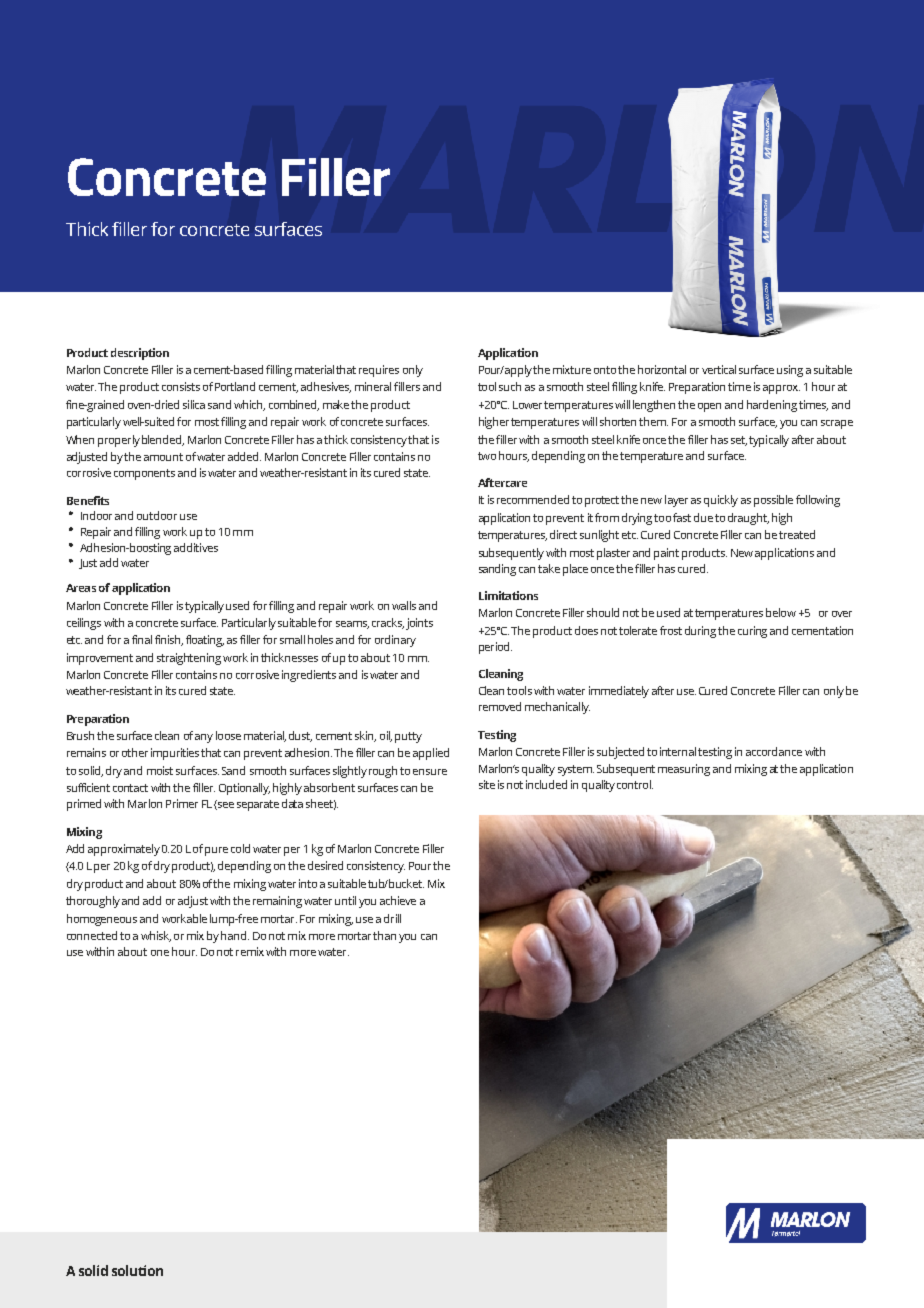  What do you see at coordinates (384, 935) in the screenshot?
I see `than` at bounding box center [384, 935].
